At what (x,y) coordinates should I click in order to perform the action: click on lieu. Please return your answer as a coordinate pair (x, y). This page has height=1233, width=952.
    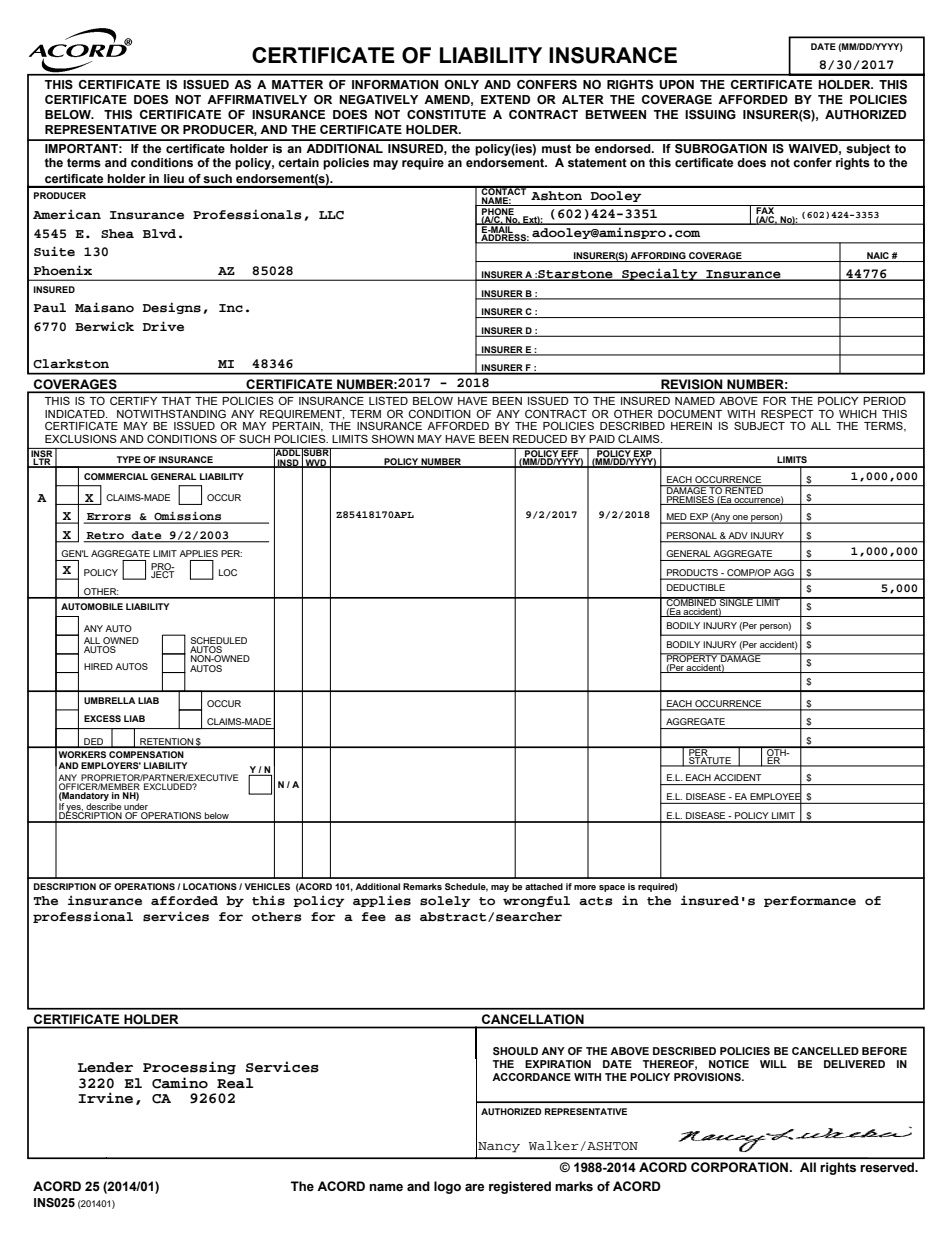
    Looking at the image, I should click on (174, 178).
